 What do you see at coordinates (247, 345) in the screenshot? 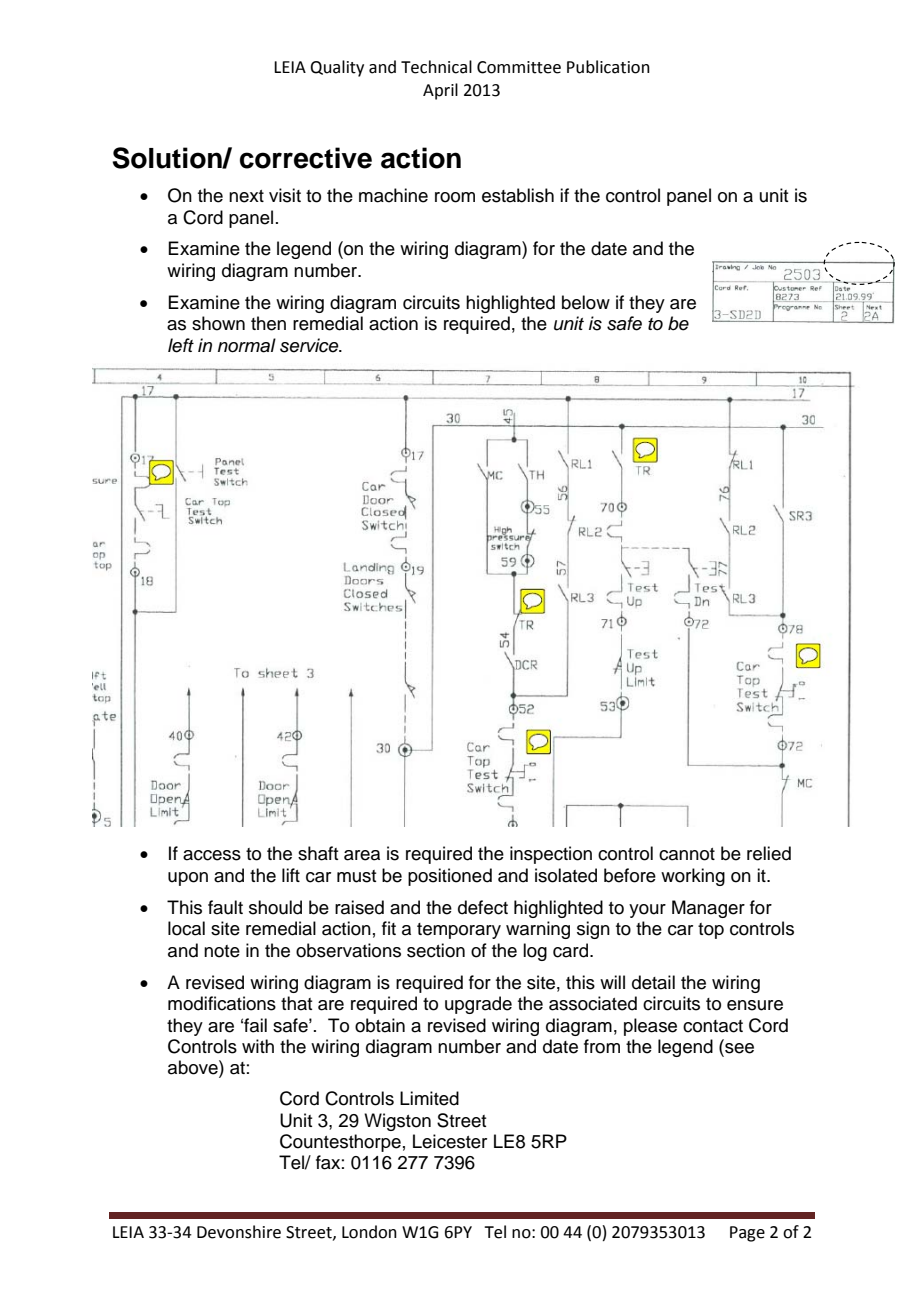
I see `normal` at bounding box center [247, 345].
